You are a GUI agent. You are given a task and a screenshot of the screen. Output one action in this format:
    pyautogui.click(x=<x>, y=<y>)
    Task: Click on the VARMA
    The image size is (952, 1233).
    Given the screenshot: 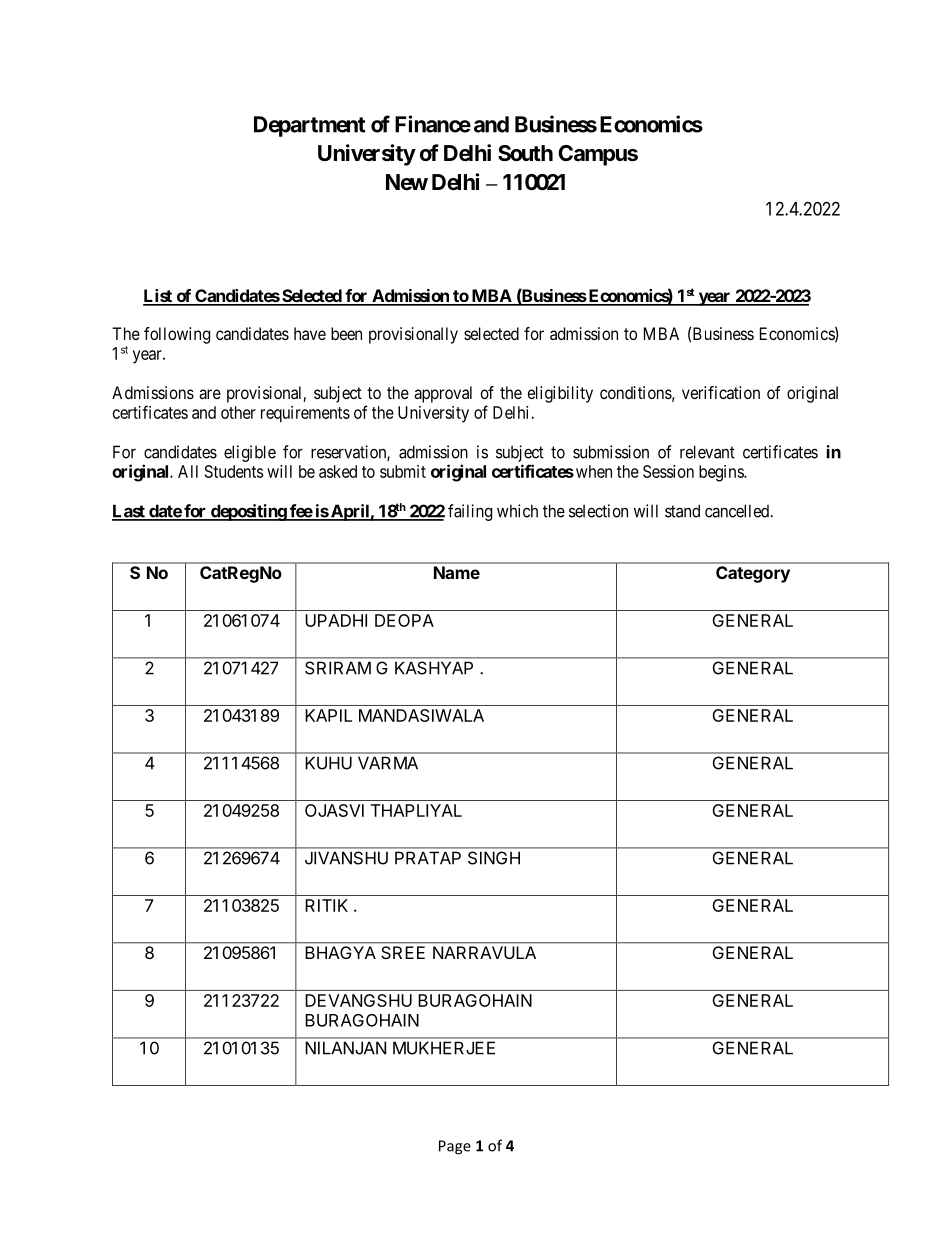 What is the action you would take?
    pyautogui.click(x=388, y=763)
